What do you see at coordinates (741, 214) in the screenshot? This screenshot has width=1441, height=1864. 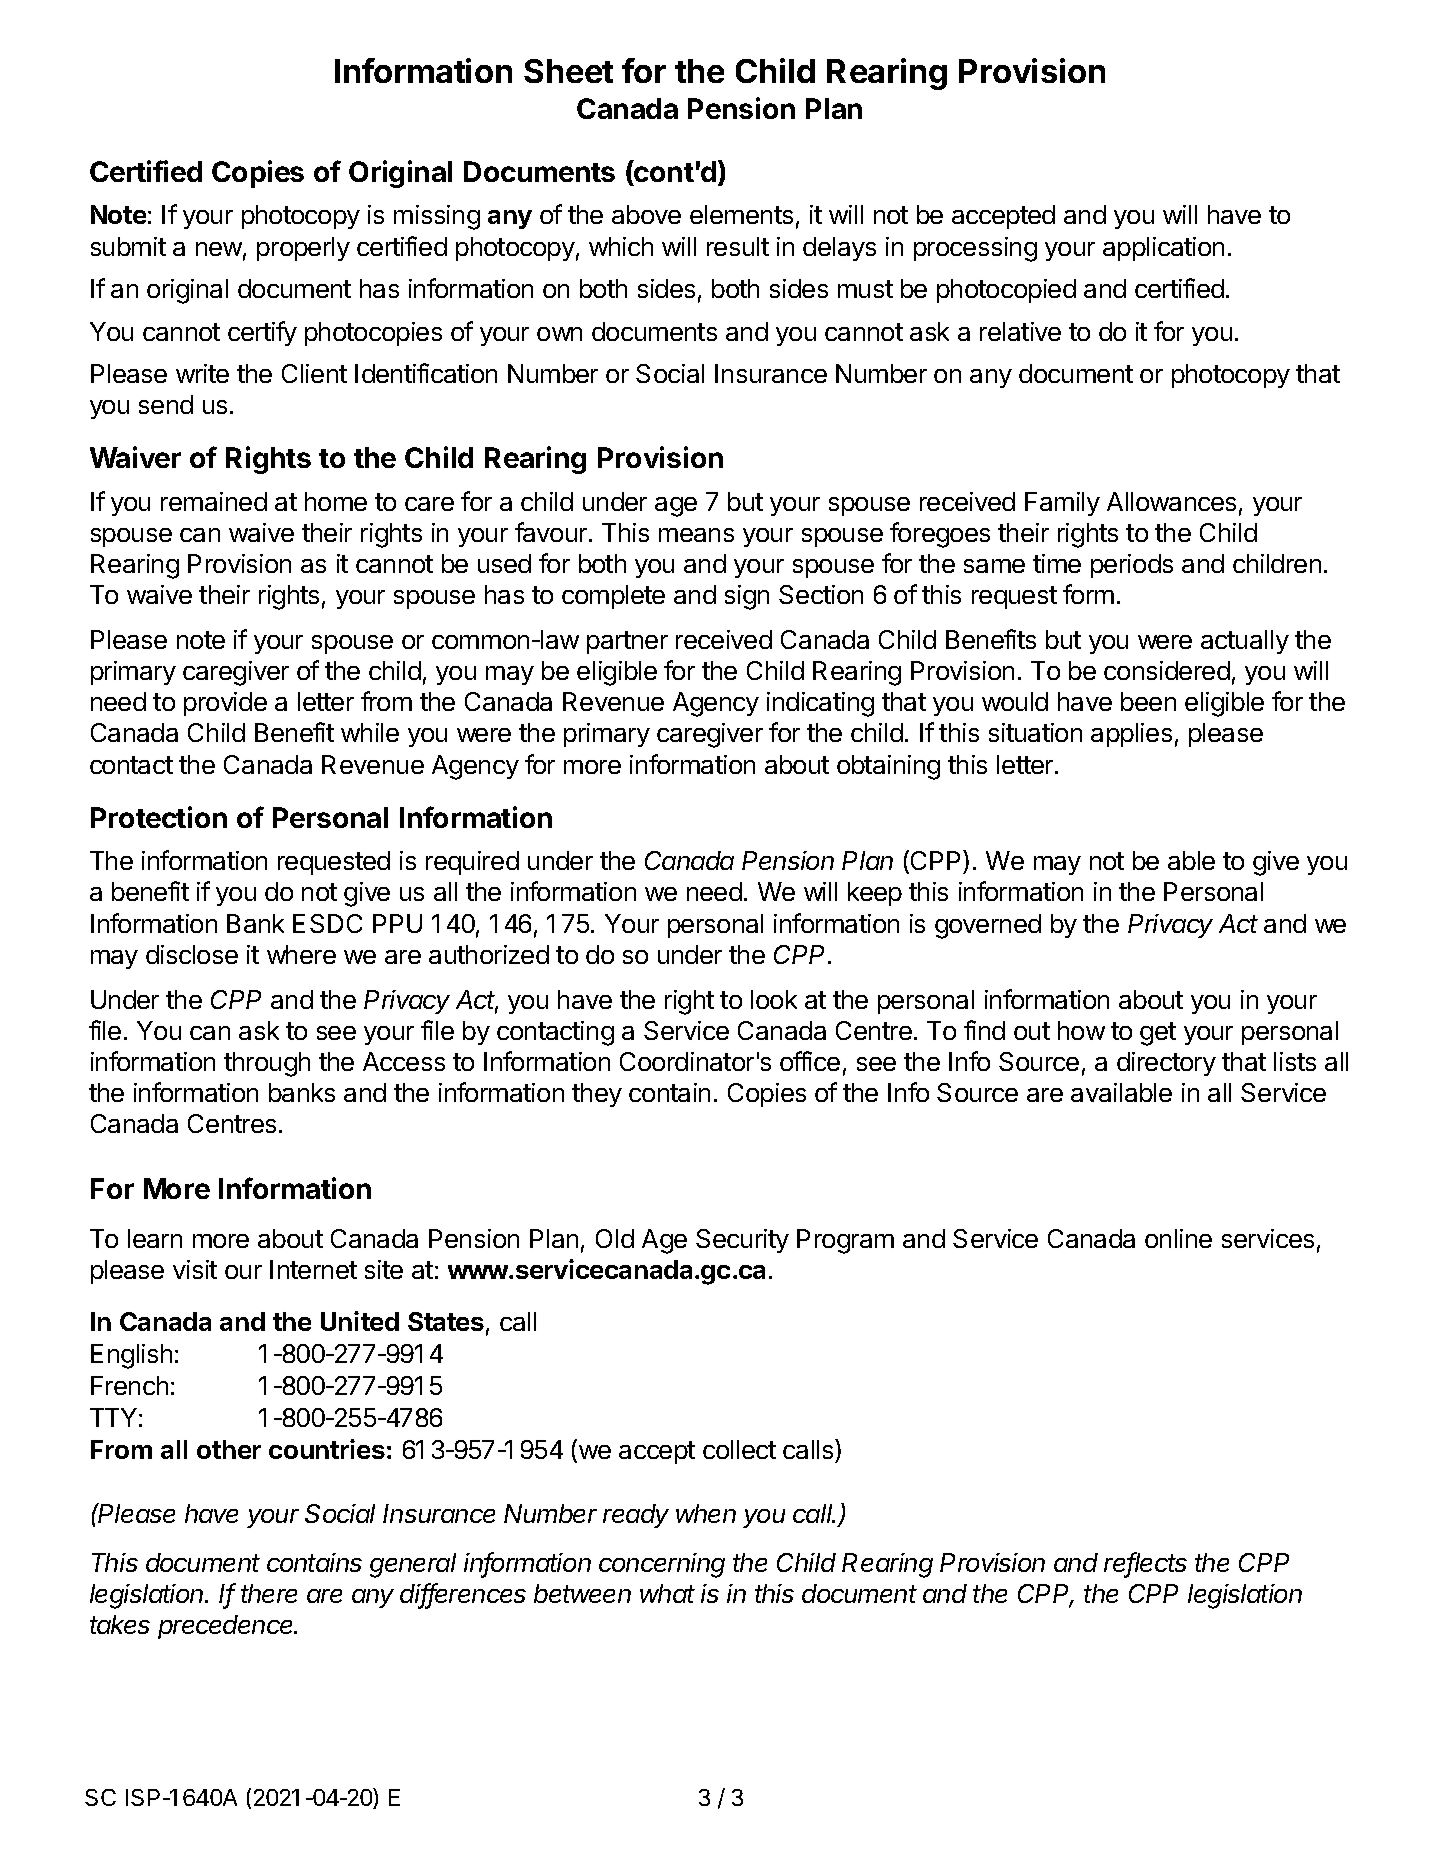 I see `elements` at bounding box center [741, 214].
